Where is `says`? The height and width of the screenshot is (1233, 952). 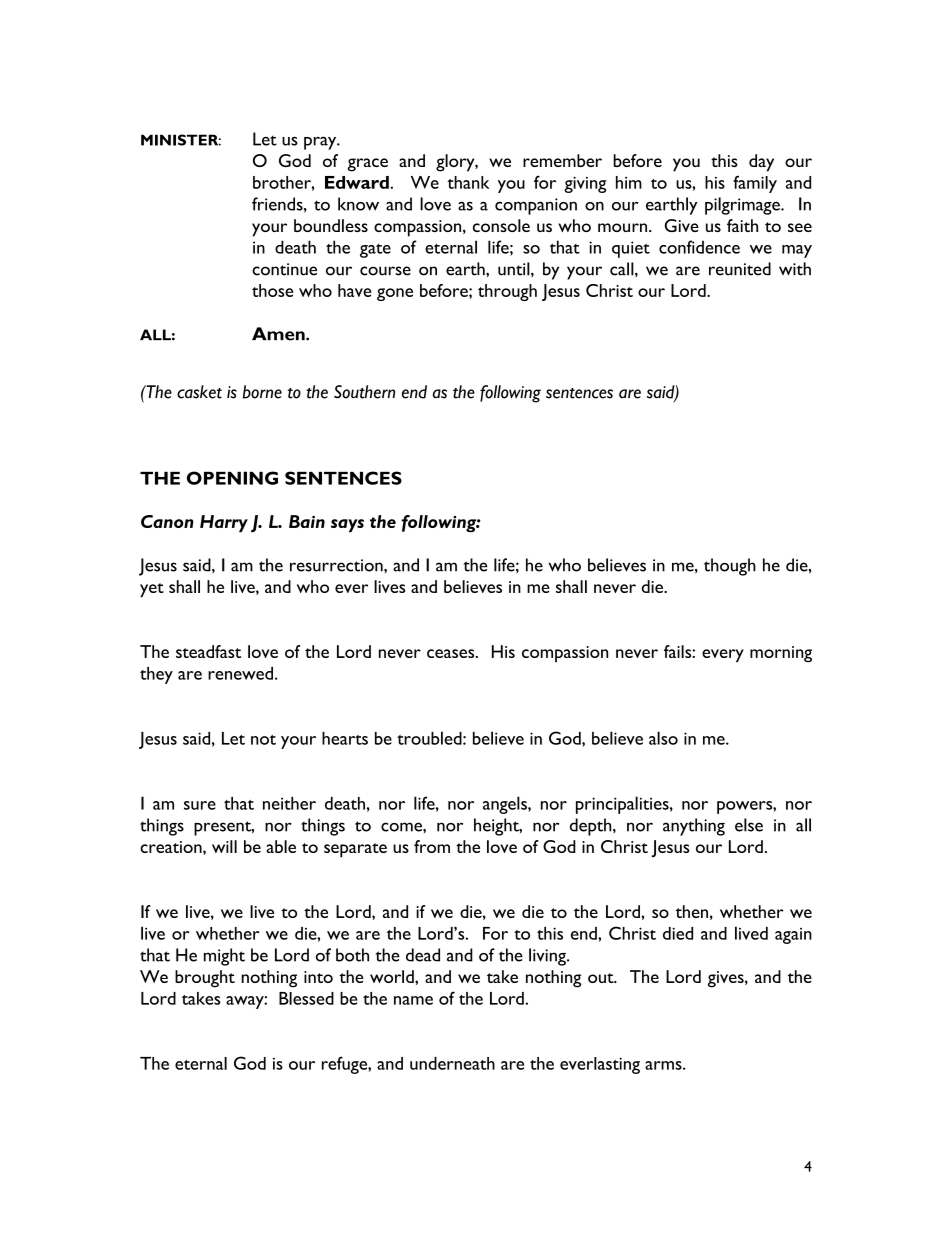 says is located at coordinates (347, 526).
